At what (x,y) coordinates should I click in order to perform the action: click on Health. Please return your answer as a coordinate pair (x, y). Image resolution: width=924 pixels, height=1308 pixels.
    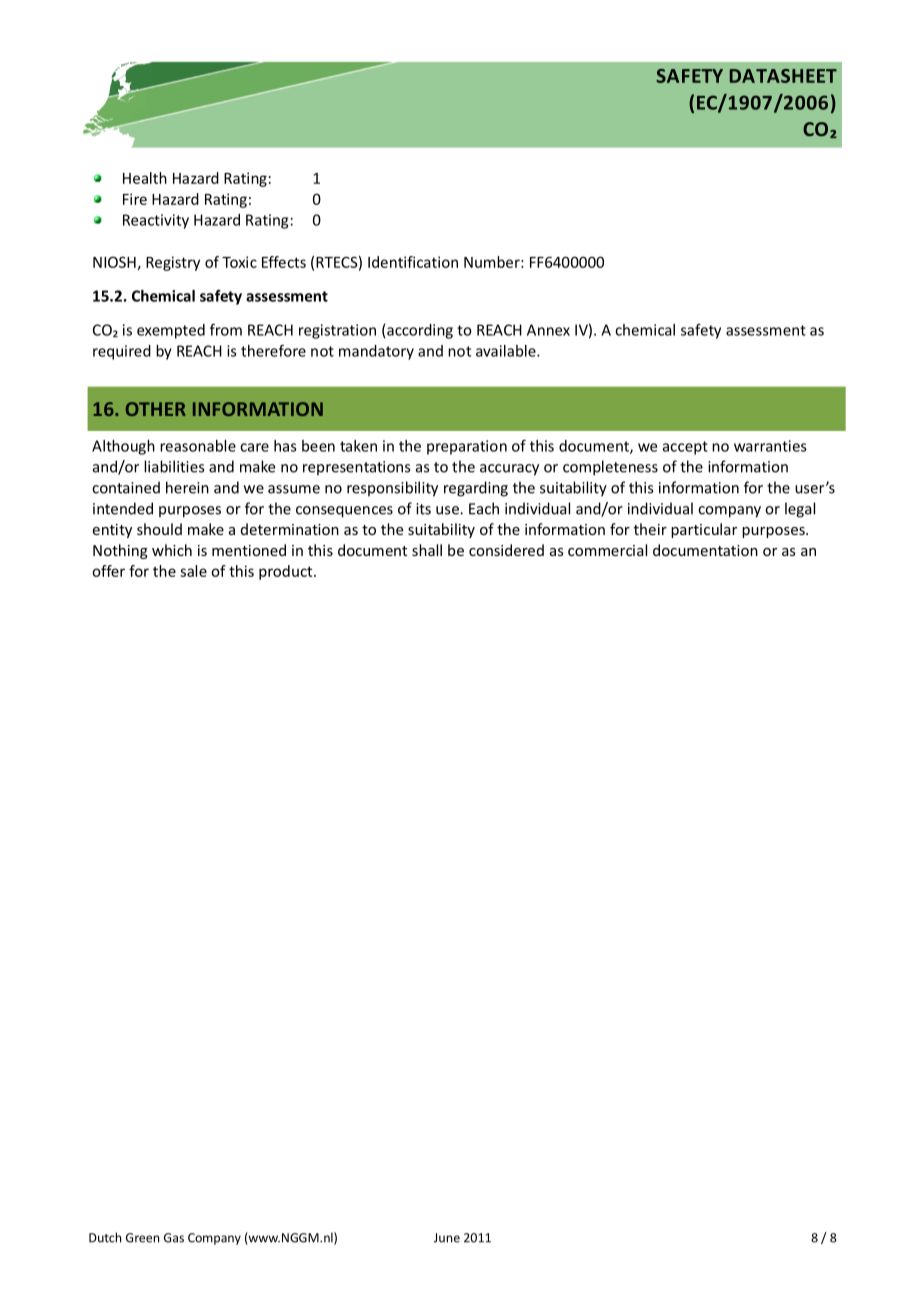
    Looking at the image, I should click on (145, 178).
